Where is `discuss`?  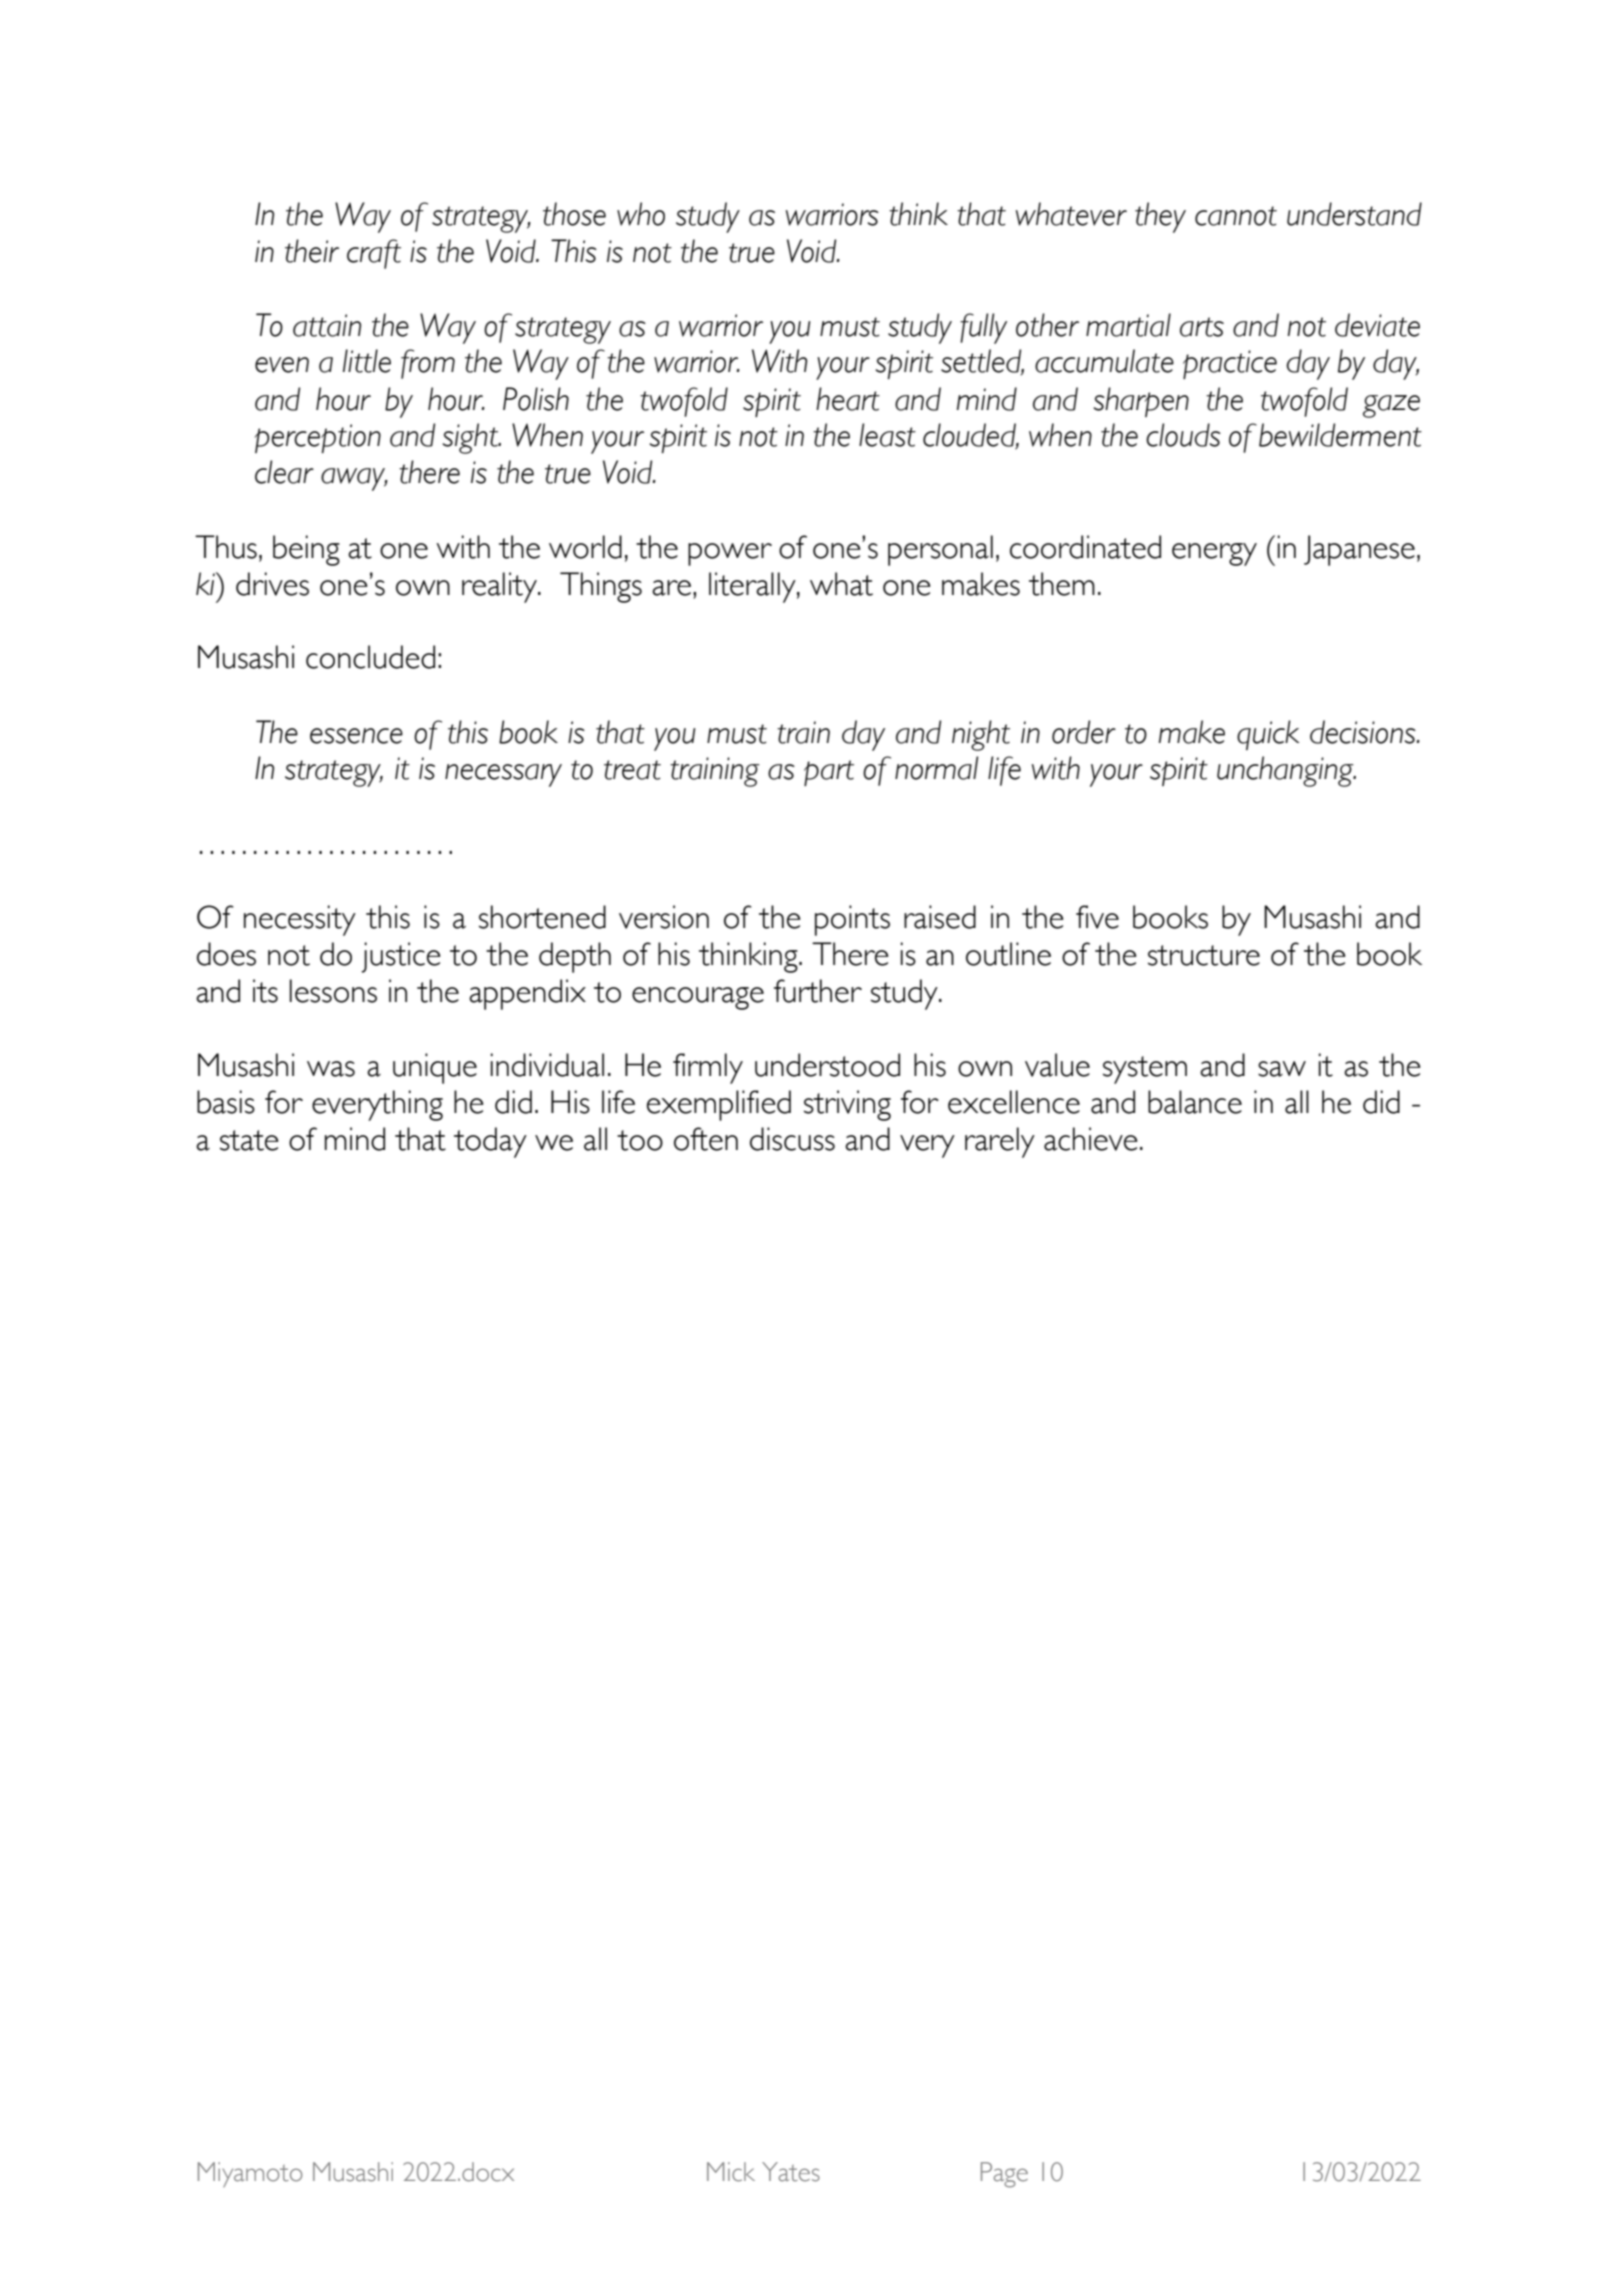
discuss is located at coordinates (792, 1139).
